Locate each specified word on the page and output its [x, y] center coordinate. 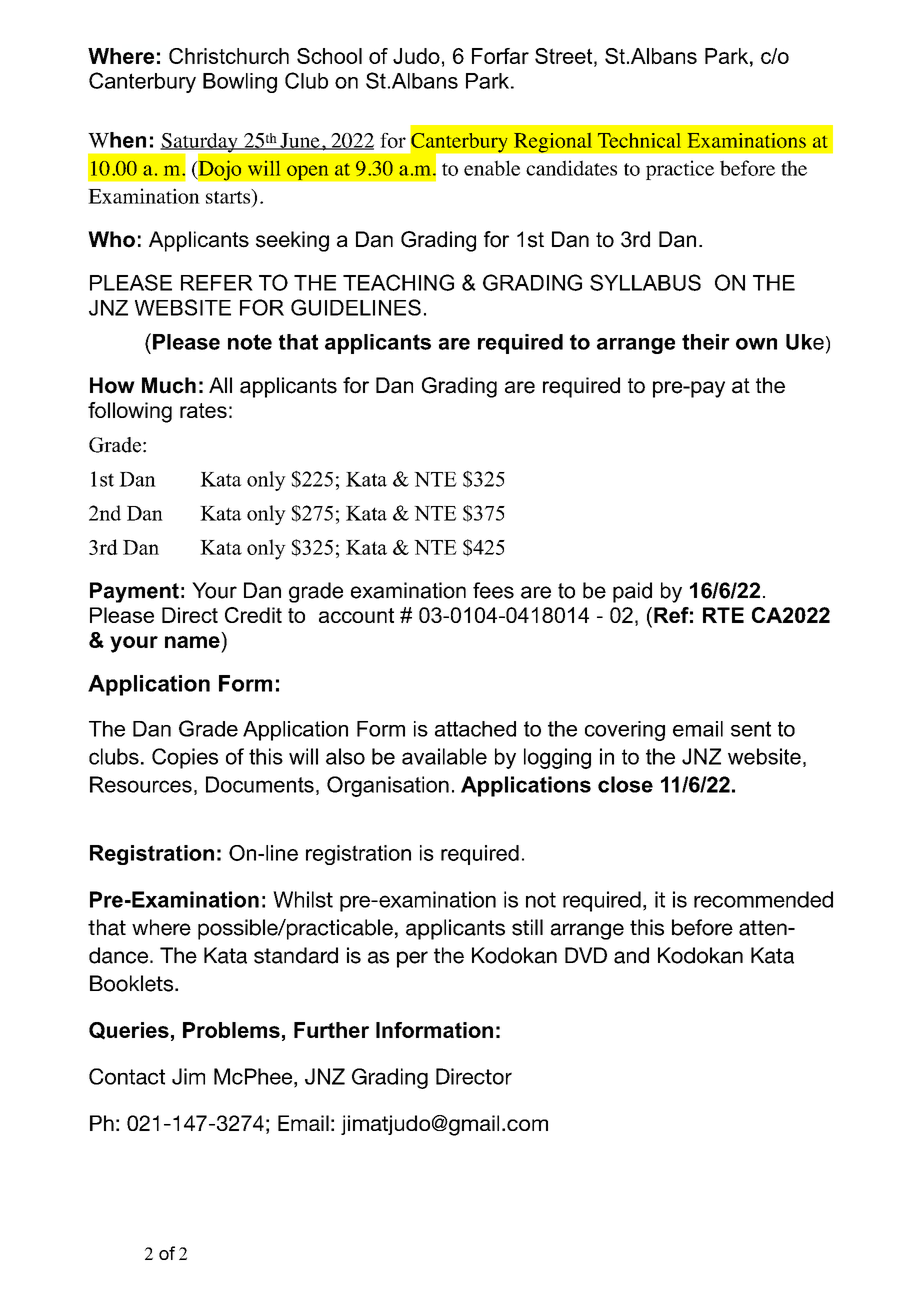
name [192, 642]
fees [493, 590]
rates [203, 410]
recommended [763, 899]
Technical [639, 140]
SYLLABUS [645, 282]
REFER [217, 283]
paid [632, 592]
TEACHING [398, 282]
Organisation [388, 786]
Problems [231, 1030]
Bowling [240, 83]
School [329, 56]
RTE [723, 615]
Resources [141, 784]
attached [475, 729]
